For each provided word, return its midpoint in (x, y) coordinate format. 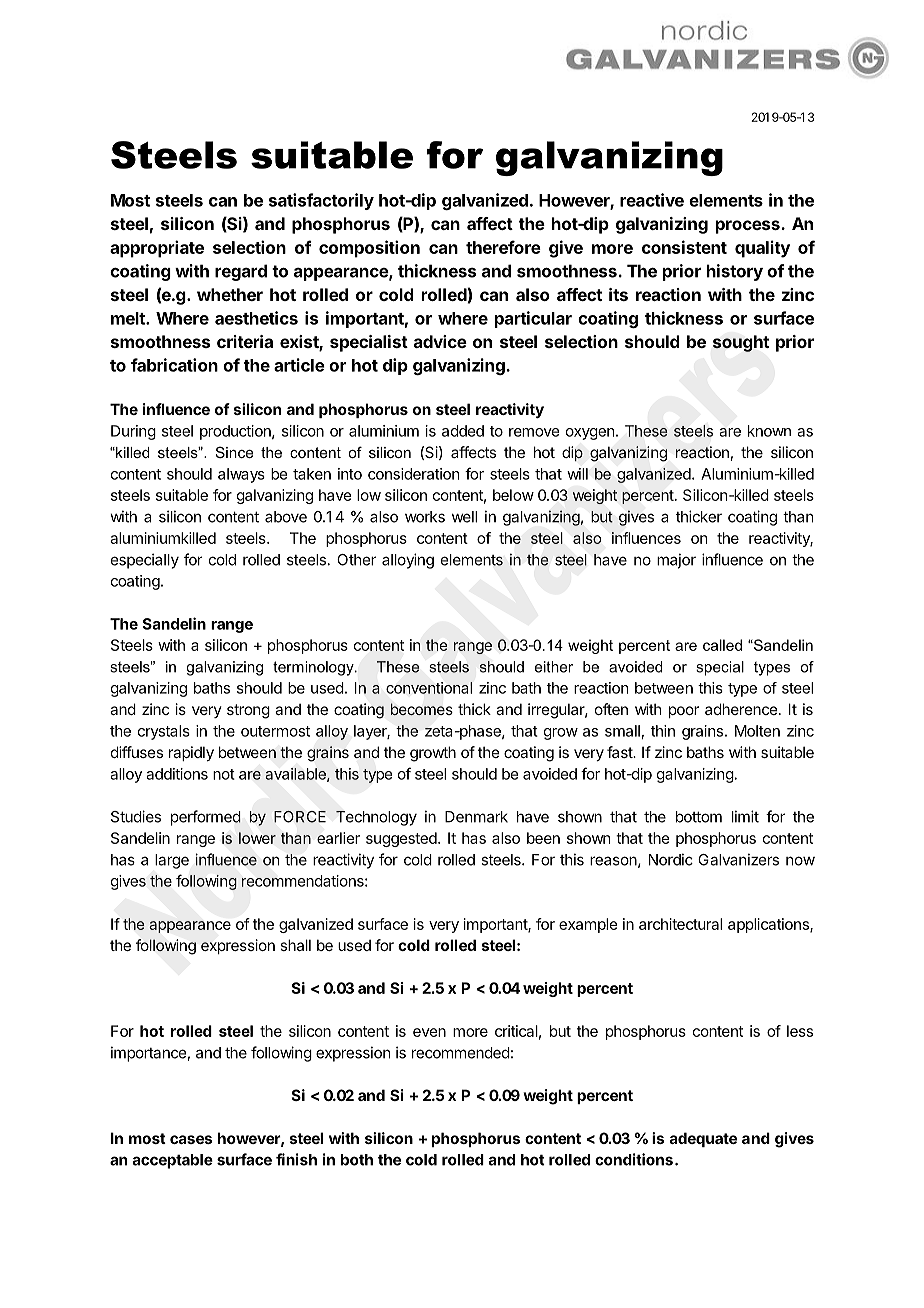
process (749, 227)
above (286, 517)
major (676, 561)
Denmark (476, 817)
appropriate (157, 249)
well (464, 517)
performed (206, 818)
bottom (699, 817)
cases (191, 1139)
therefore (503, 247)
